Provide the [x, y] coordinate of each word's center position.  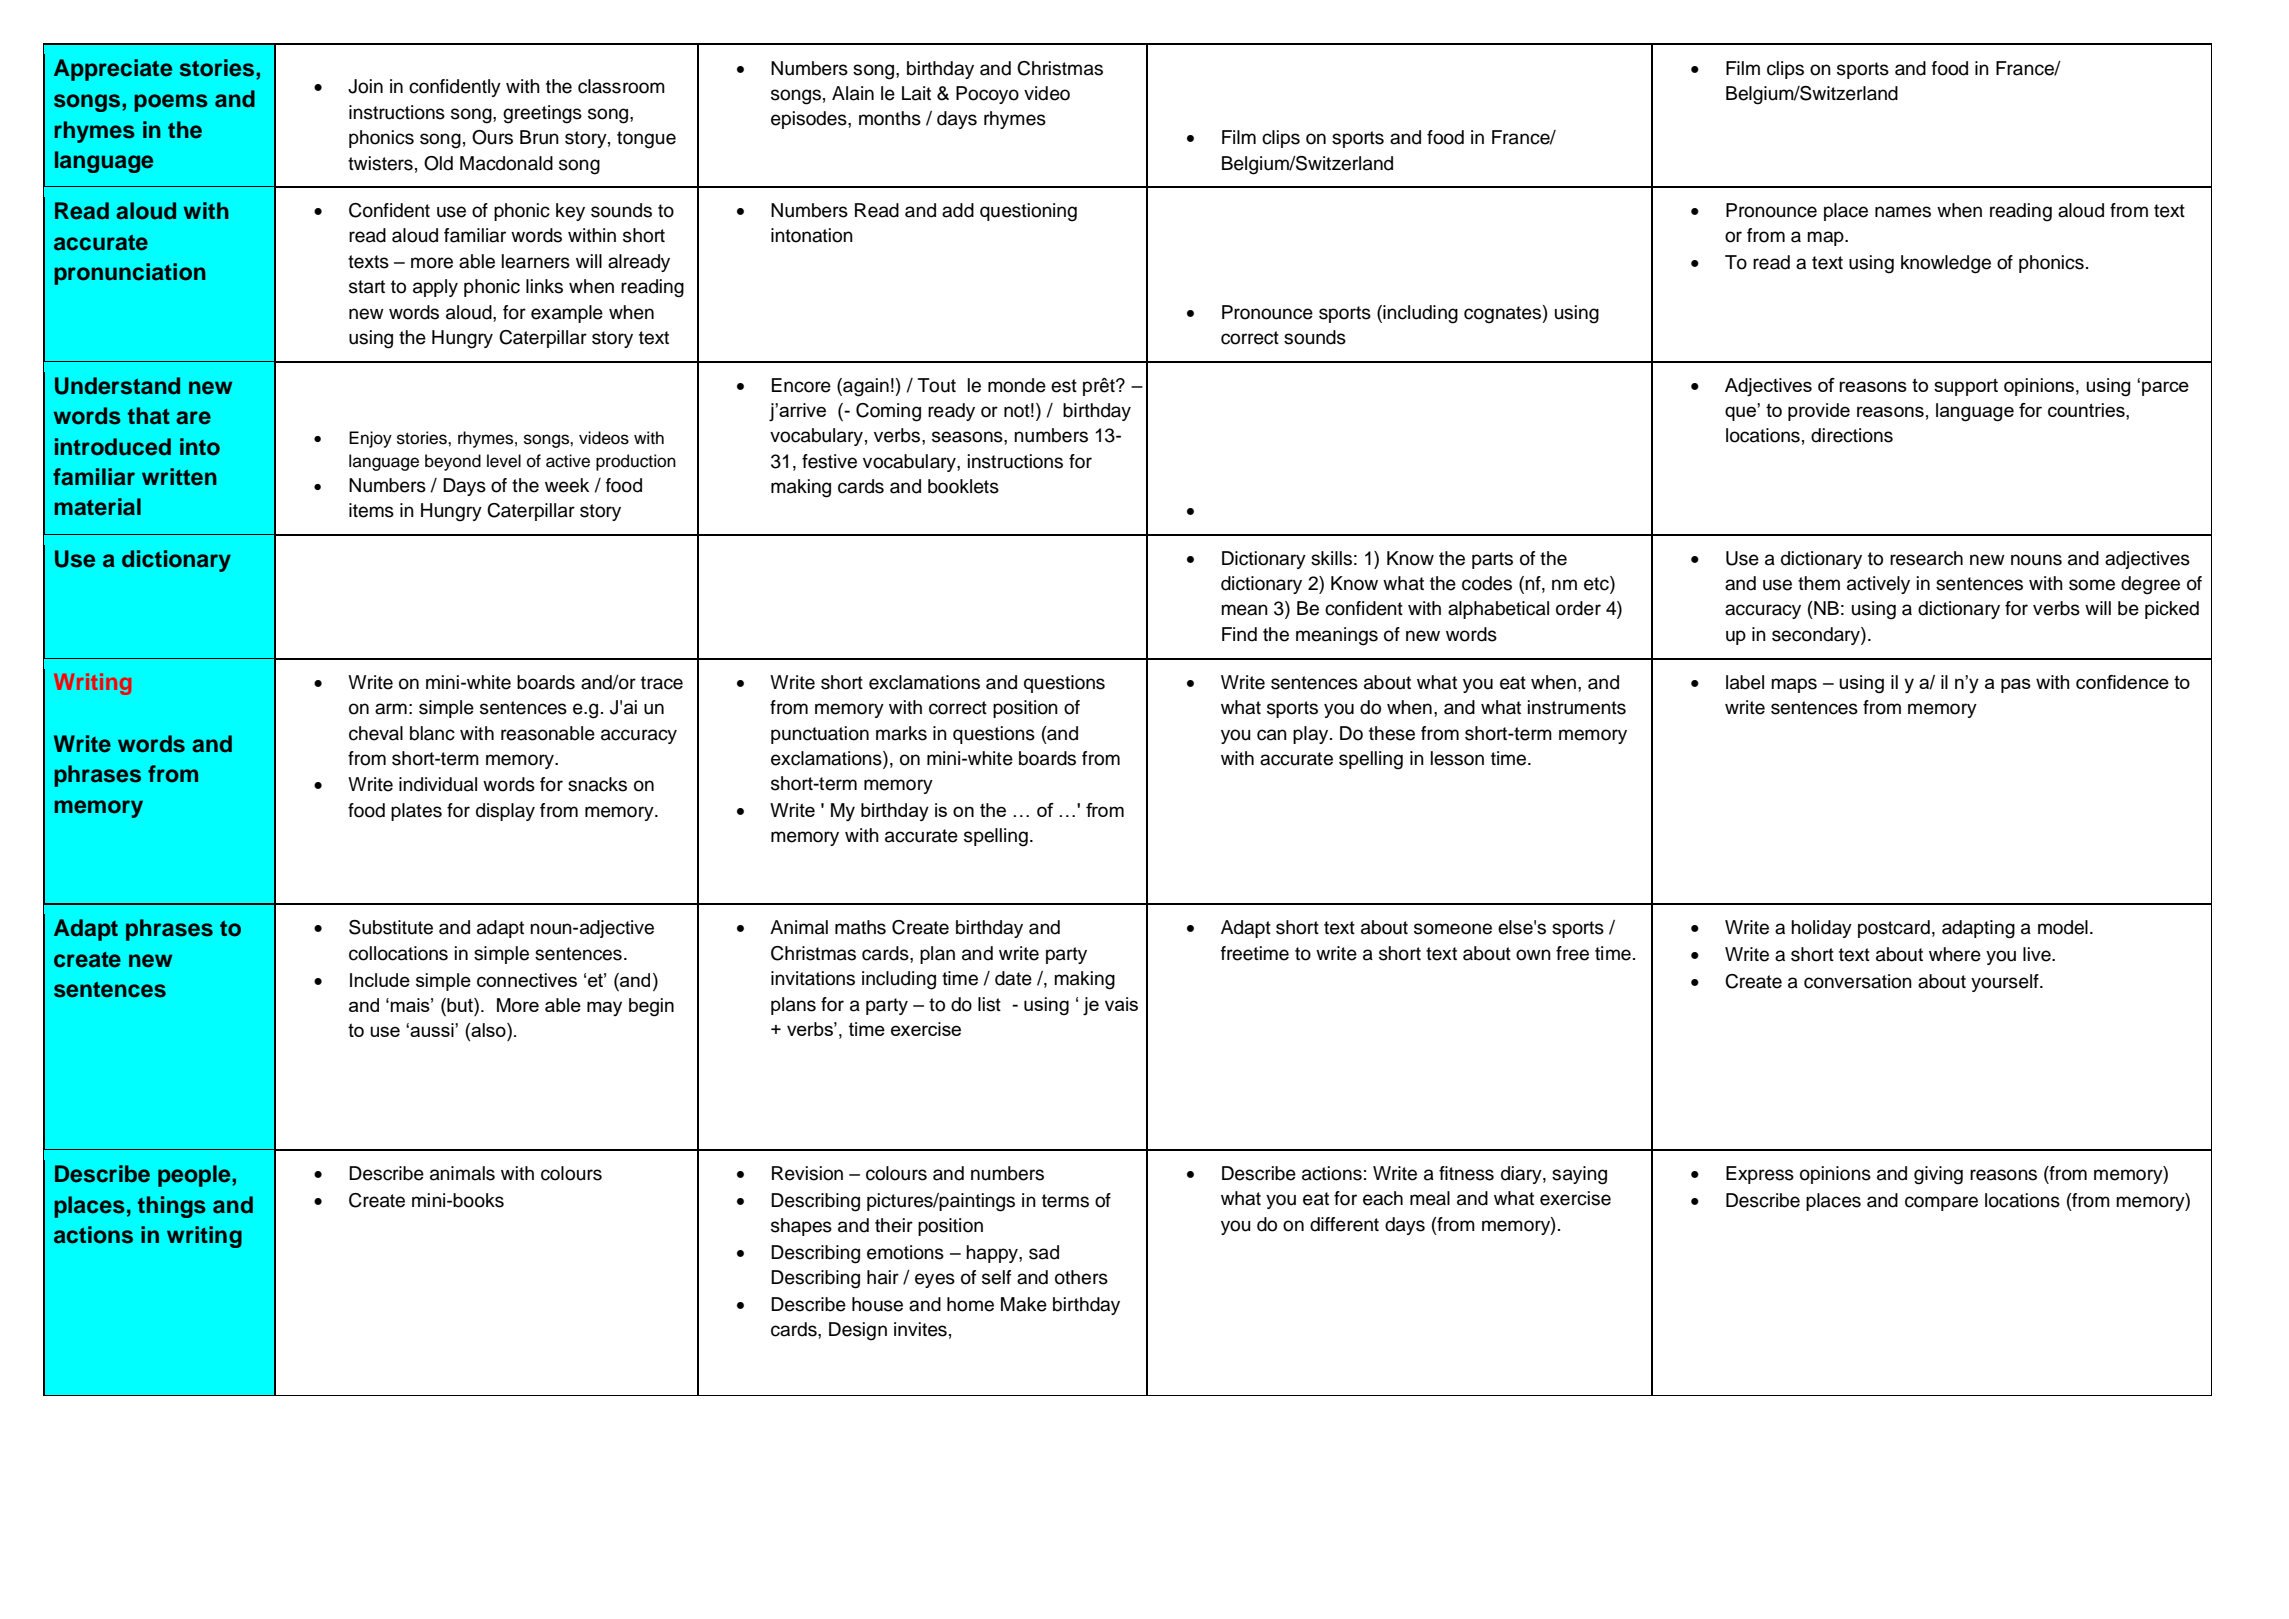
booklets [963, 486]
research [1926, 558]
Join [365, 86]
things [172, 1207]
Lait [916, 93]
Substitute [391, 927]
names [1903, 212]
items [371, 510]
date [1013, 978]
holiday [1821, 929]
